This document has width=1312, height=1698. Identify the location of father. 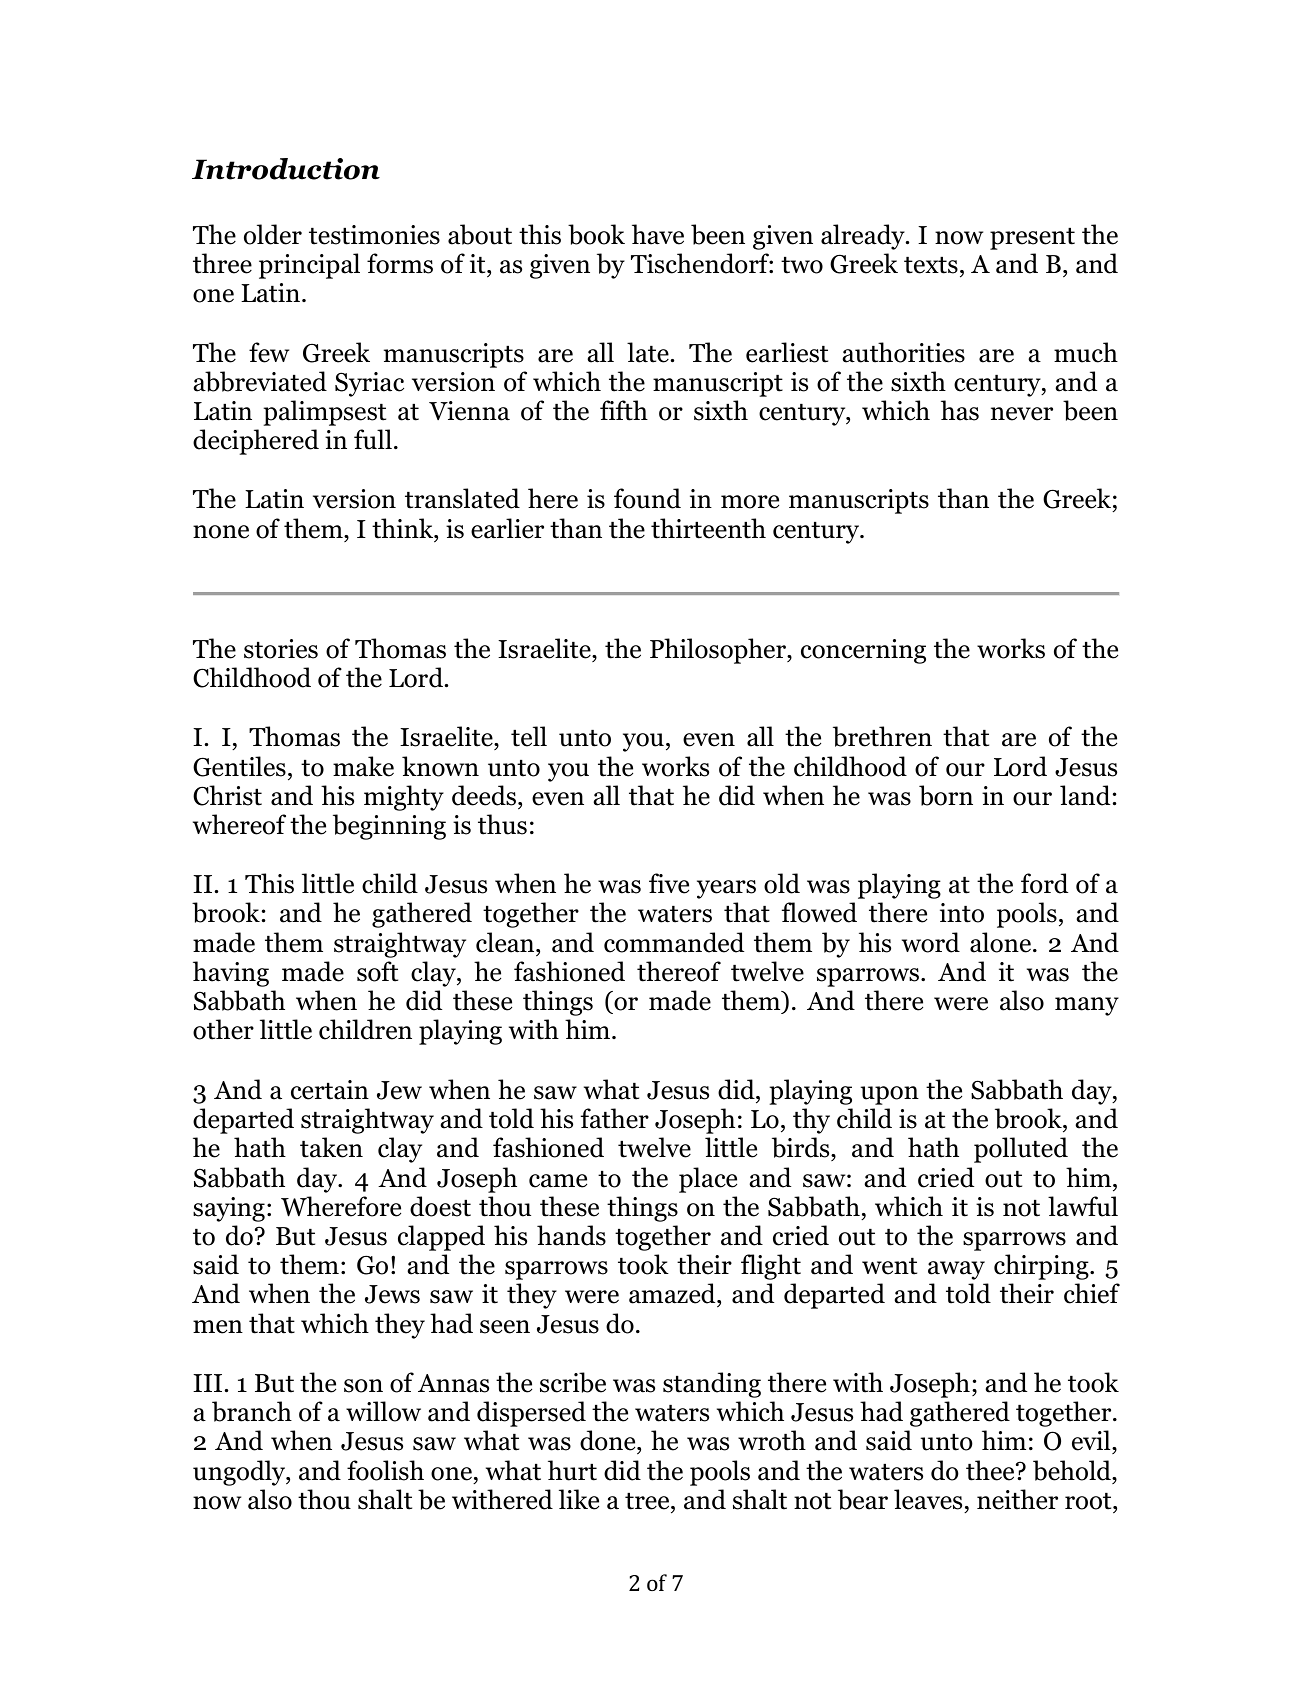
(615, 1118).
